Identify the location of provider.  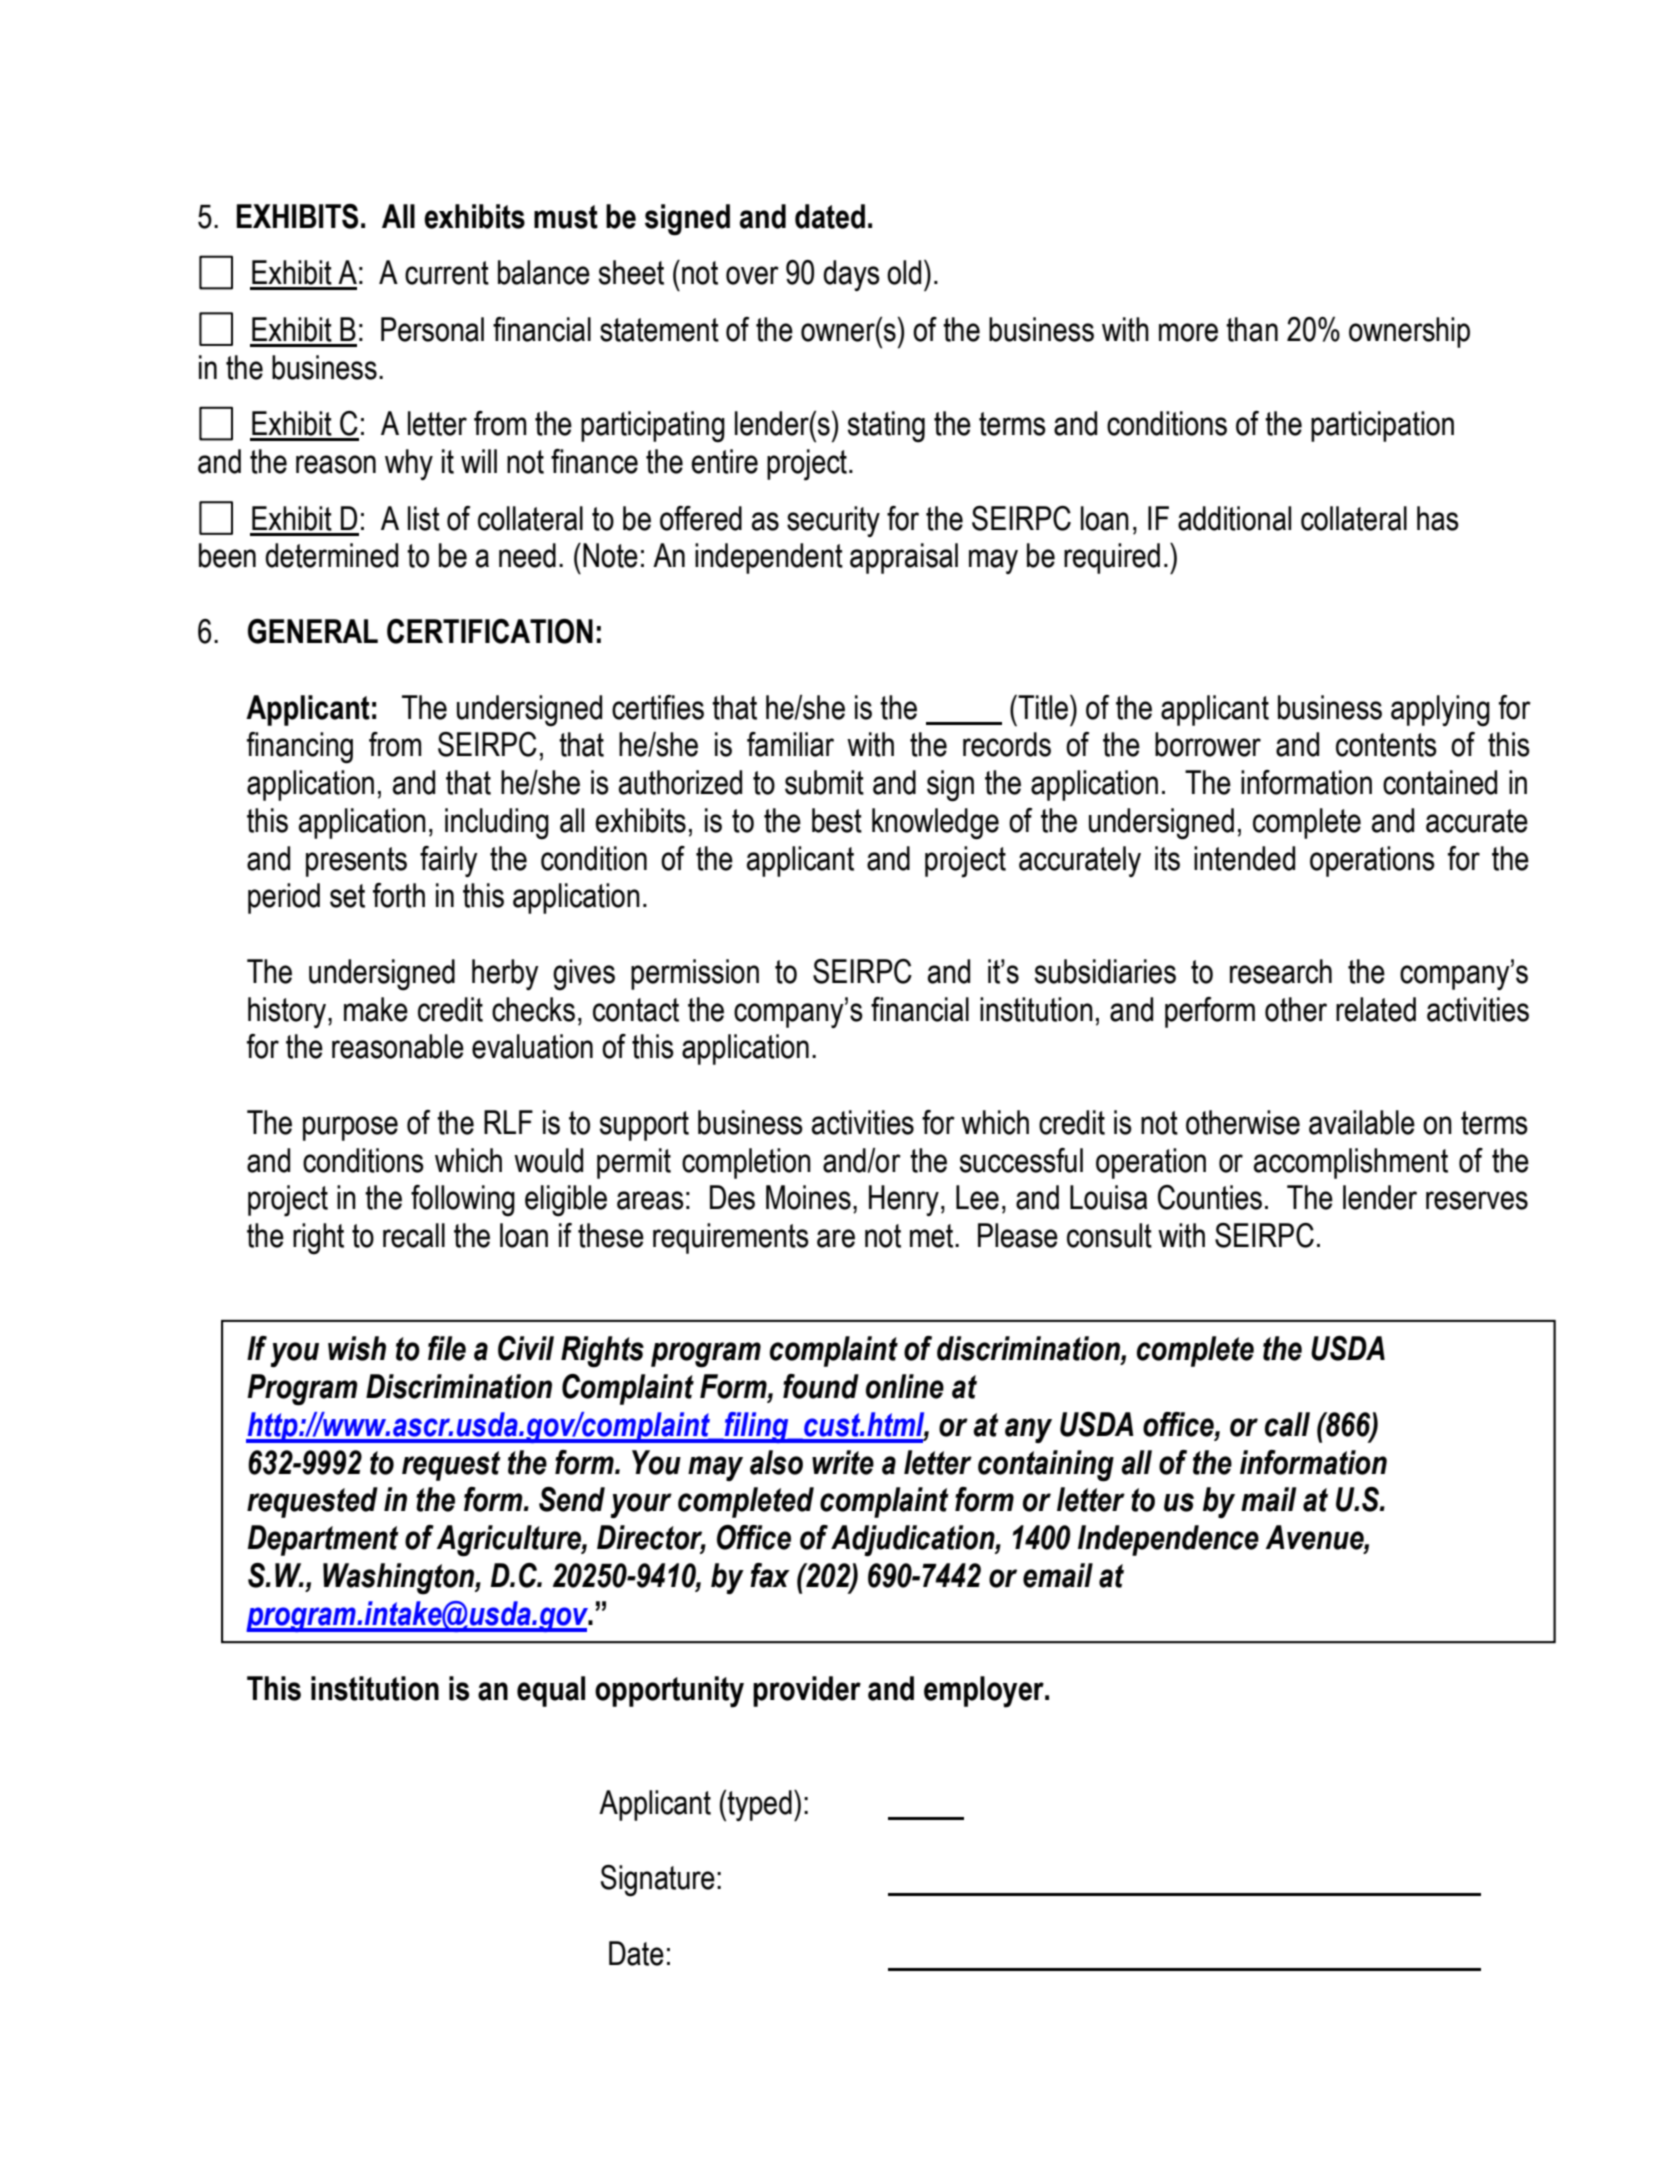
(807, 1691).
